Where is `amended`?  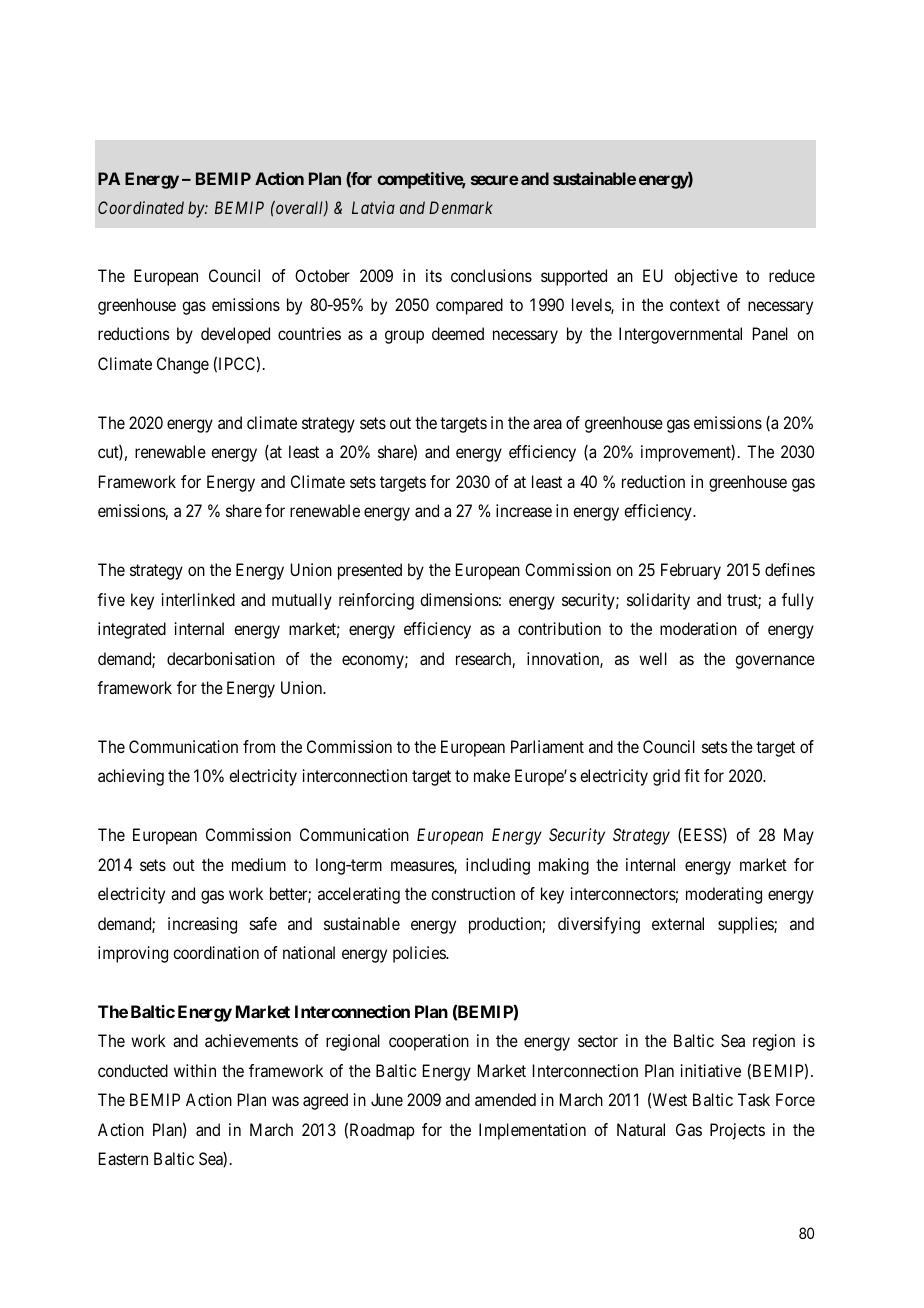 amended is located at coordinates (505, 1099).
